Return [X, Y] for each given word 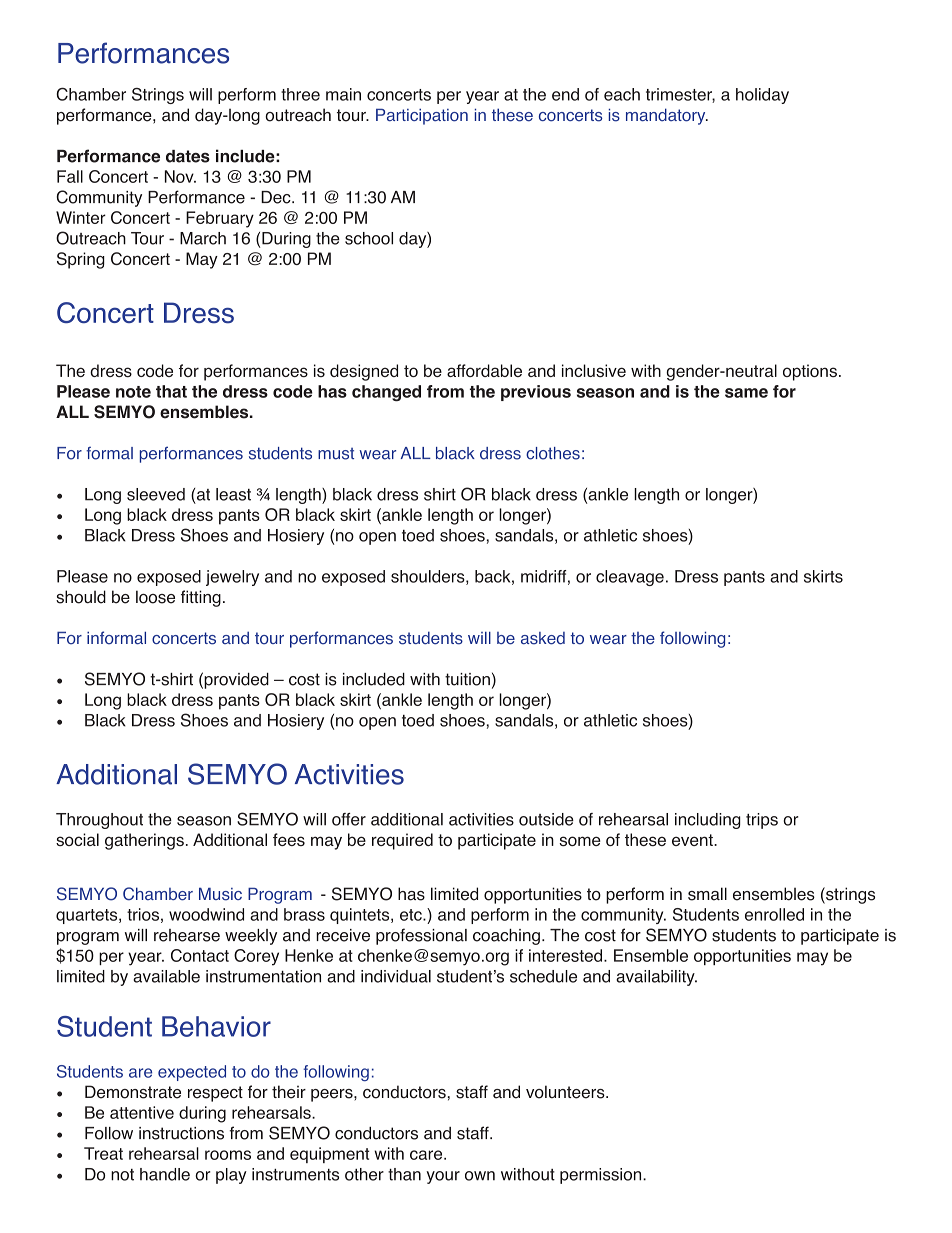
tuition [467, 679]
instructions [181, 1133]
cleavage [630, 578]
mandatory [667, 116]
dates [188, 156]
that [171, 391]
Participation [422, 116]
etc [412, 915]
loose [155, 597]
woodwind [206, 914]
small [707, 894]
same [746, 393]
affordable [484, 370]
